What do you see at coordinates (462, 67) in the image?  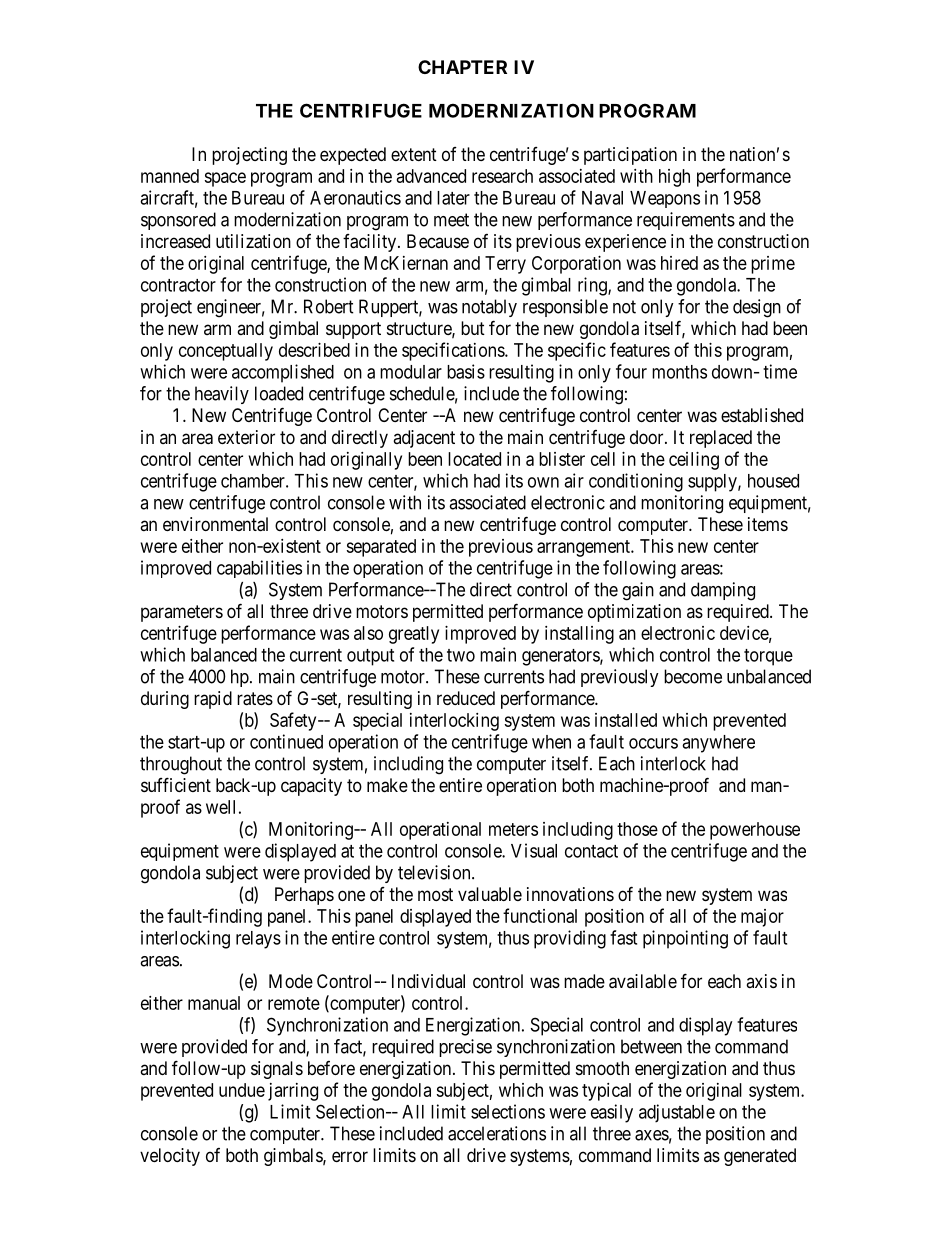 I see `CHAPTER` at bounding box center [462, 67].
